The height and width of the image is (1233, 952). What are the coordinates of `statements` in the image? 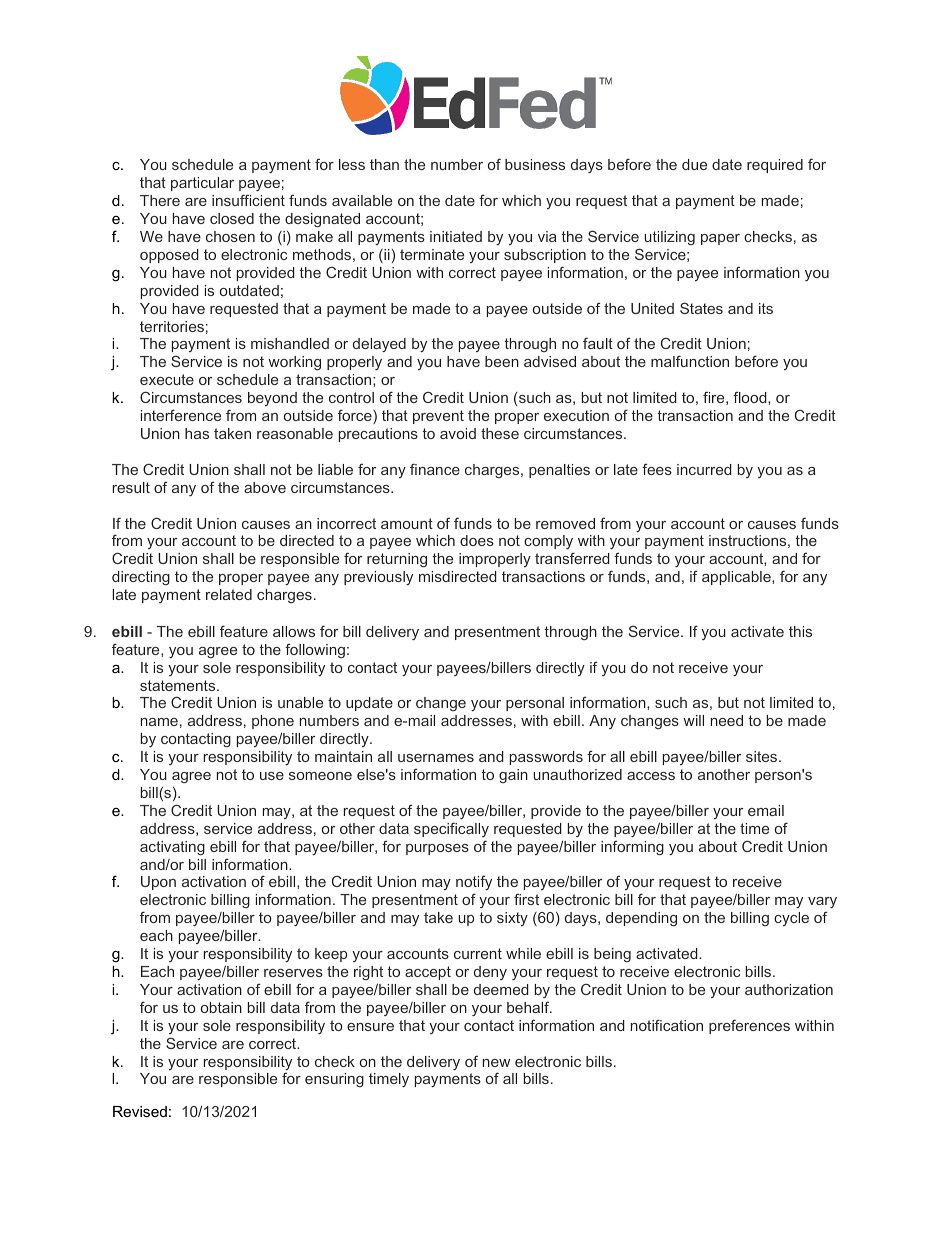 It's located at (179, 685).
